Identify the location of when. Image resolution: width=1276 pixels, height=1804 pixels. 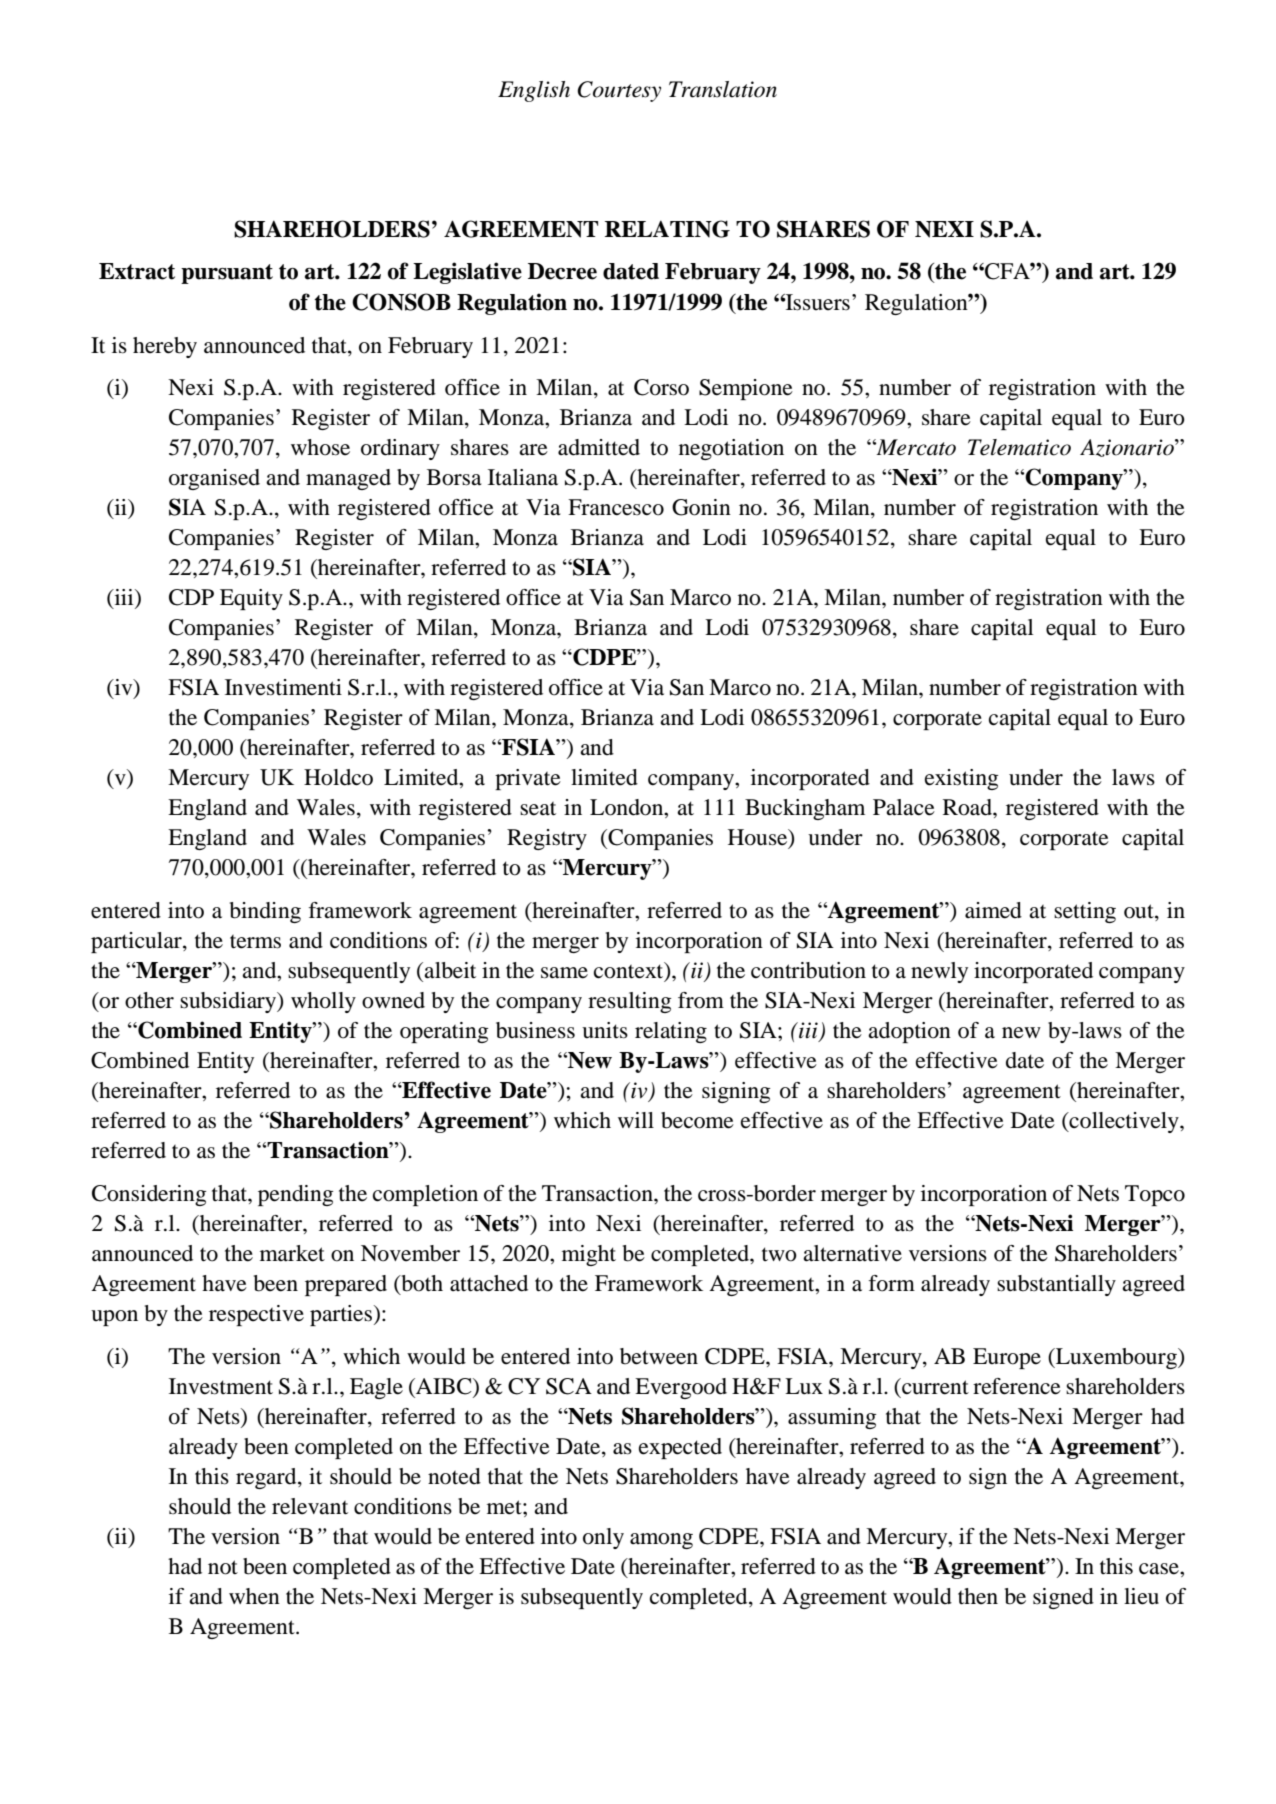
(254, 1596).
